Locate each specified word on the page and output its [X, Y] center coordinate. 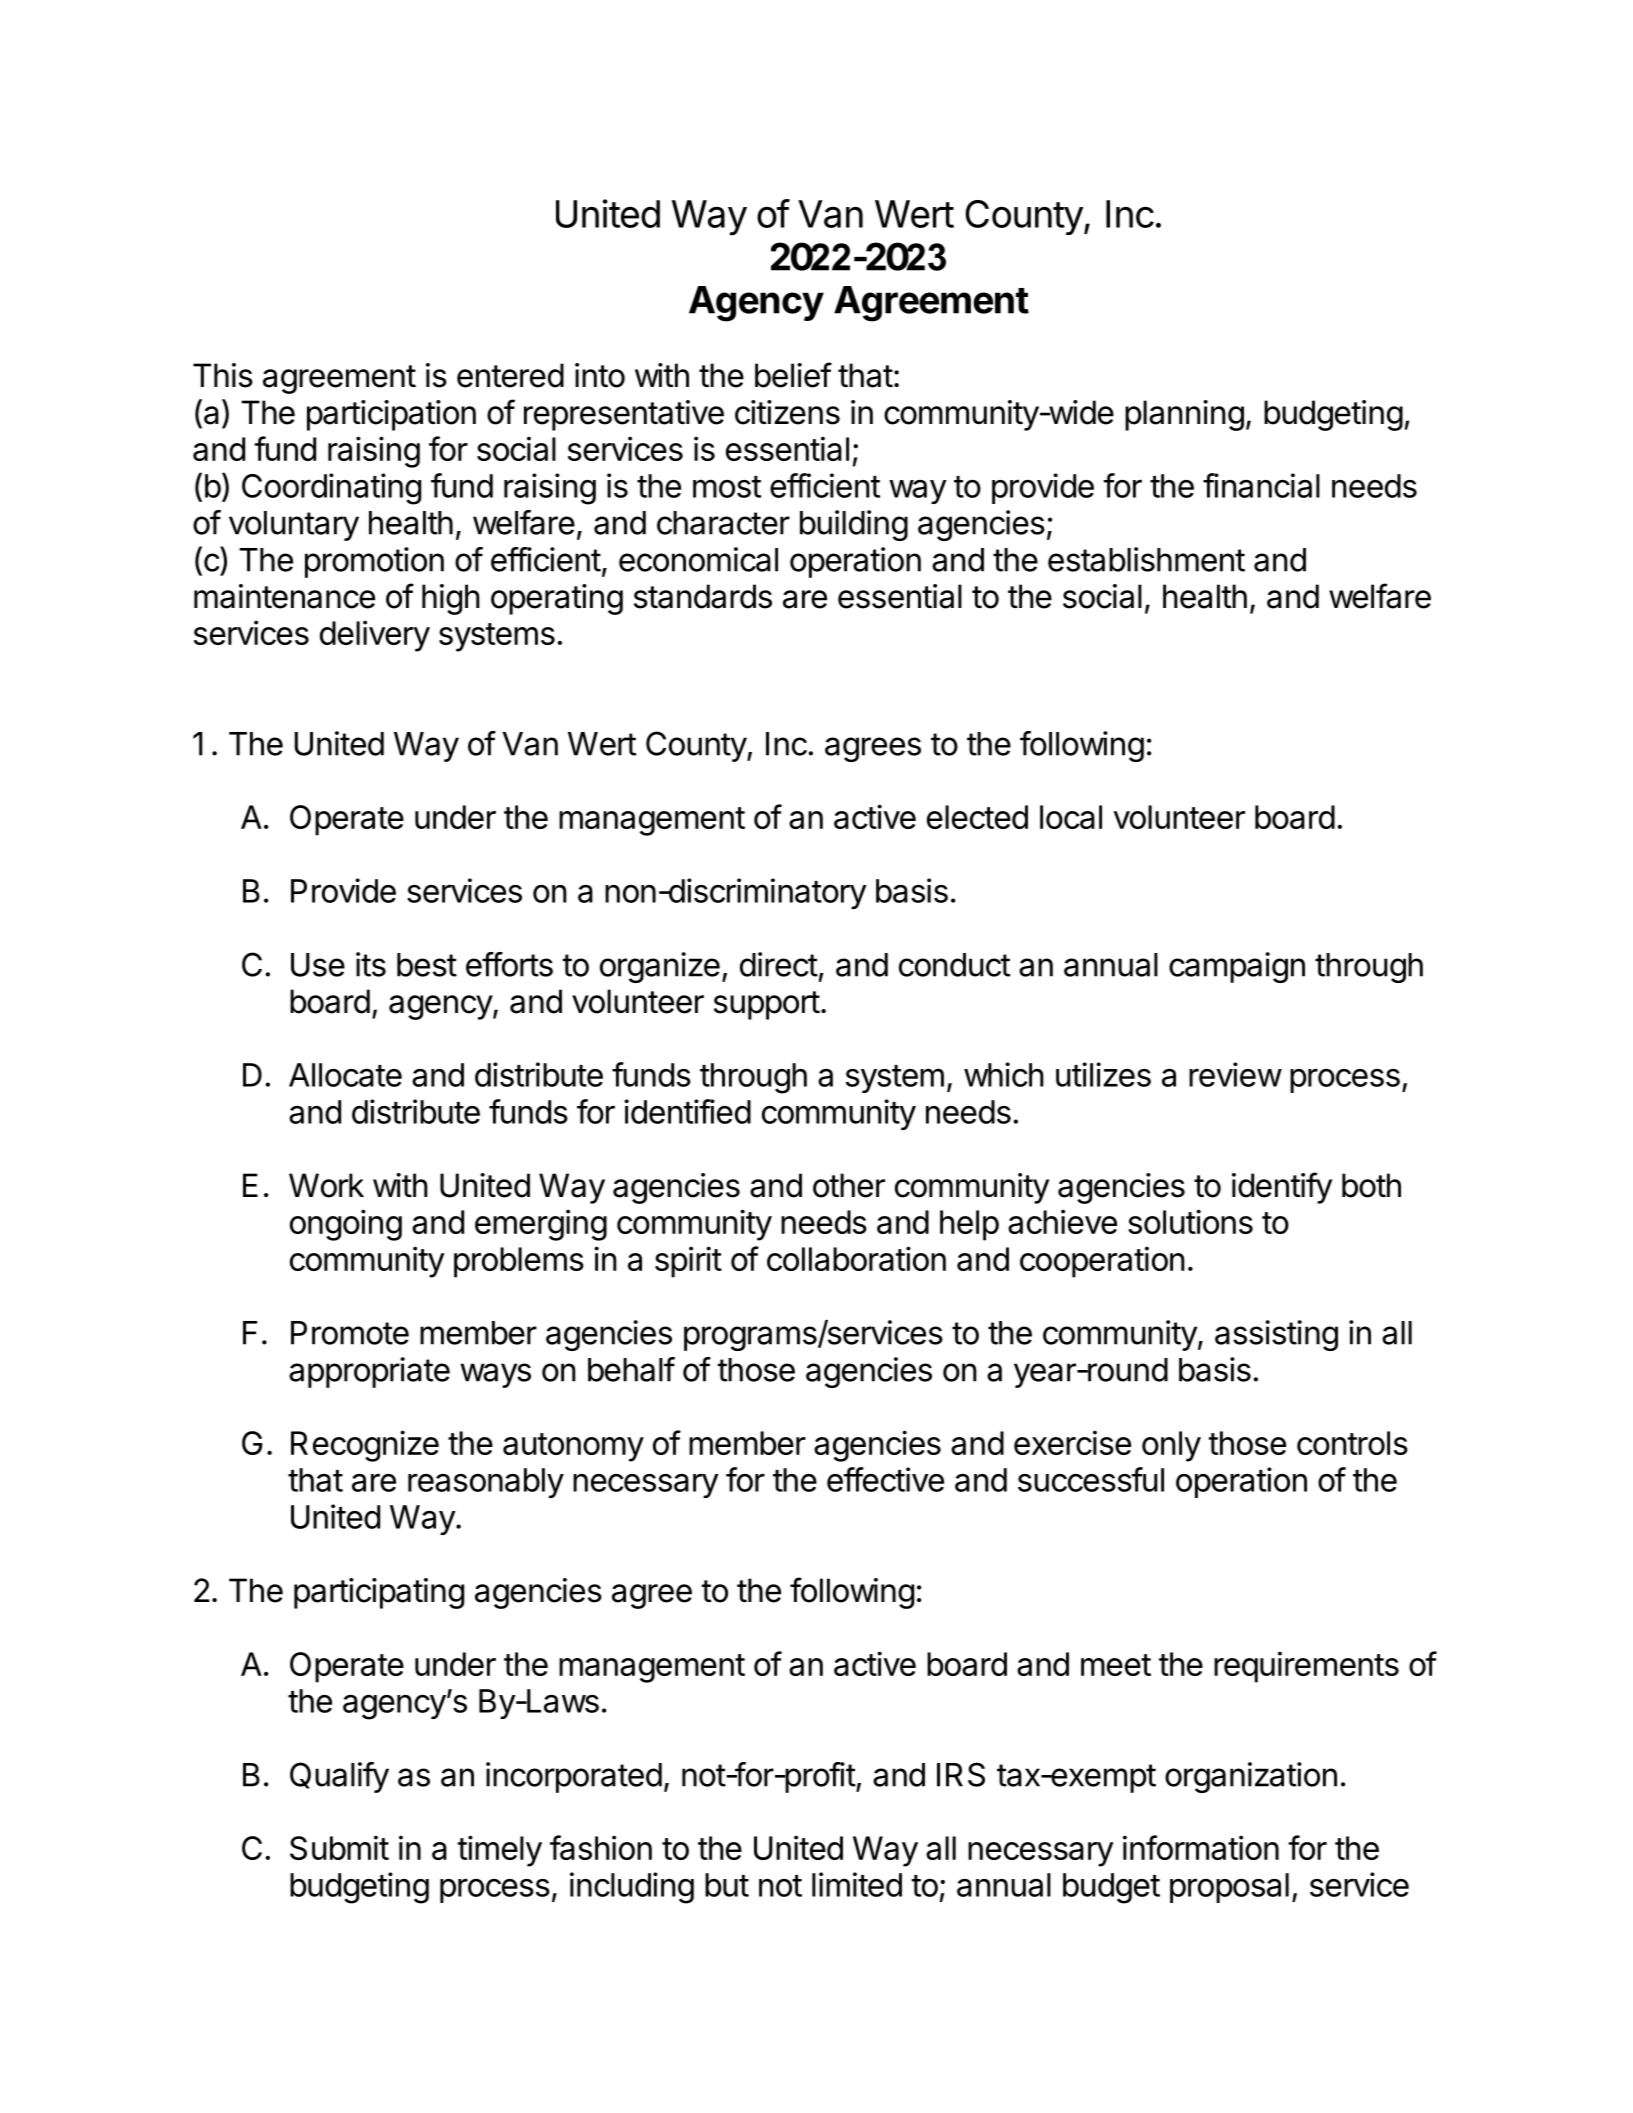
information [1201, 1847]
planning [1184, 415]
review [1235, 1074]
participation [391, 415]
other [849, 1185]
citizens [787, 412]
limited [857, 1884]
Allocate [345, 1075]
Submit [339, 1847]
